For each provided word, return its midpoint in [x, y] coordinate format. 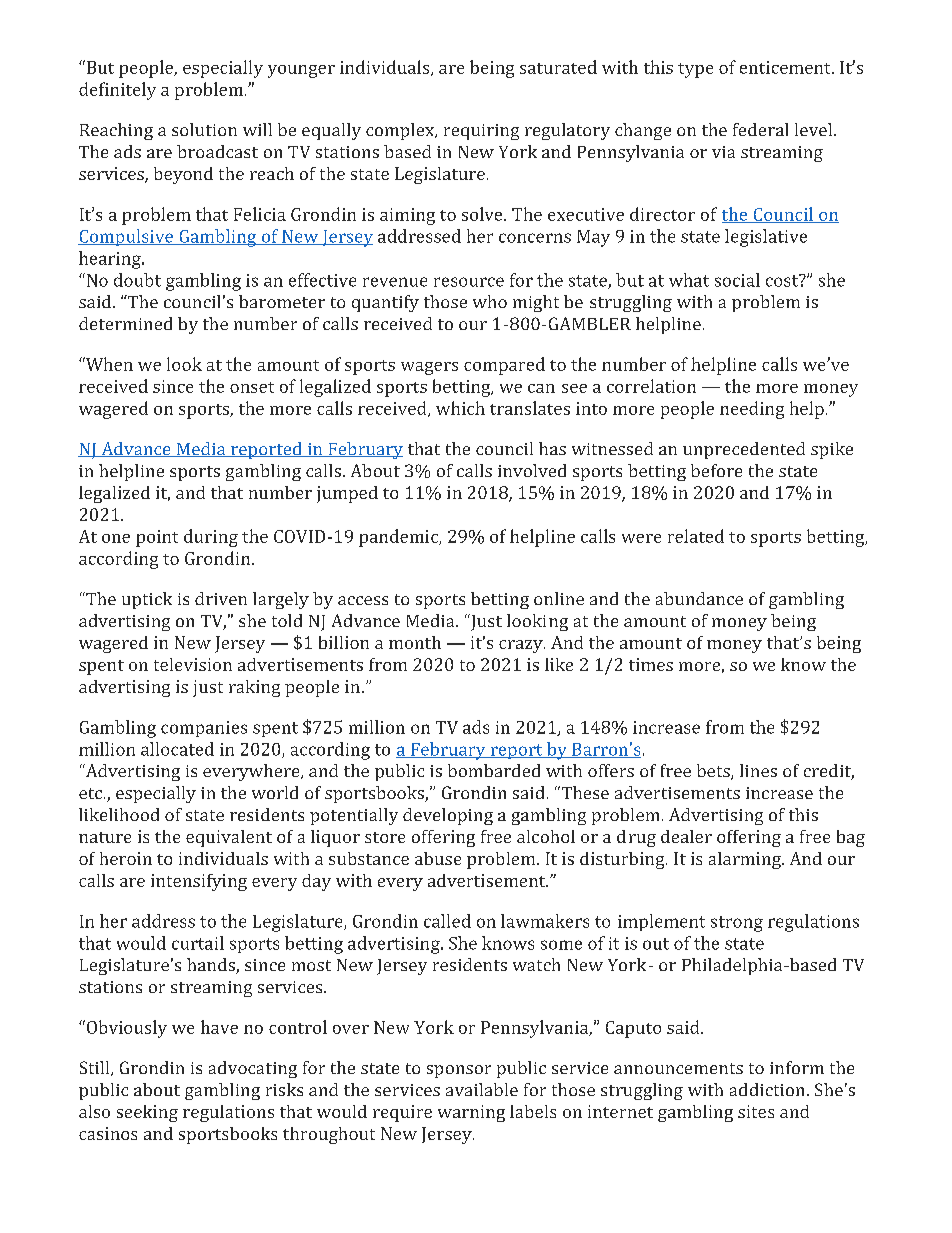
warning [471, 1113]
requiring [481, 132]
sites [756, 1111]
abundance [699, 598]
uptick [147, 600]
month [415, 642]
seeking [147, 1113]
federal [760, 129]
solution [204, 129]
